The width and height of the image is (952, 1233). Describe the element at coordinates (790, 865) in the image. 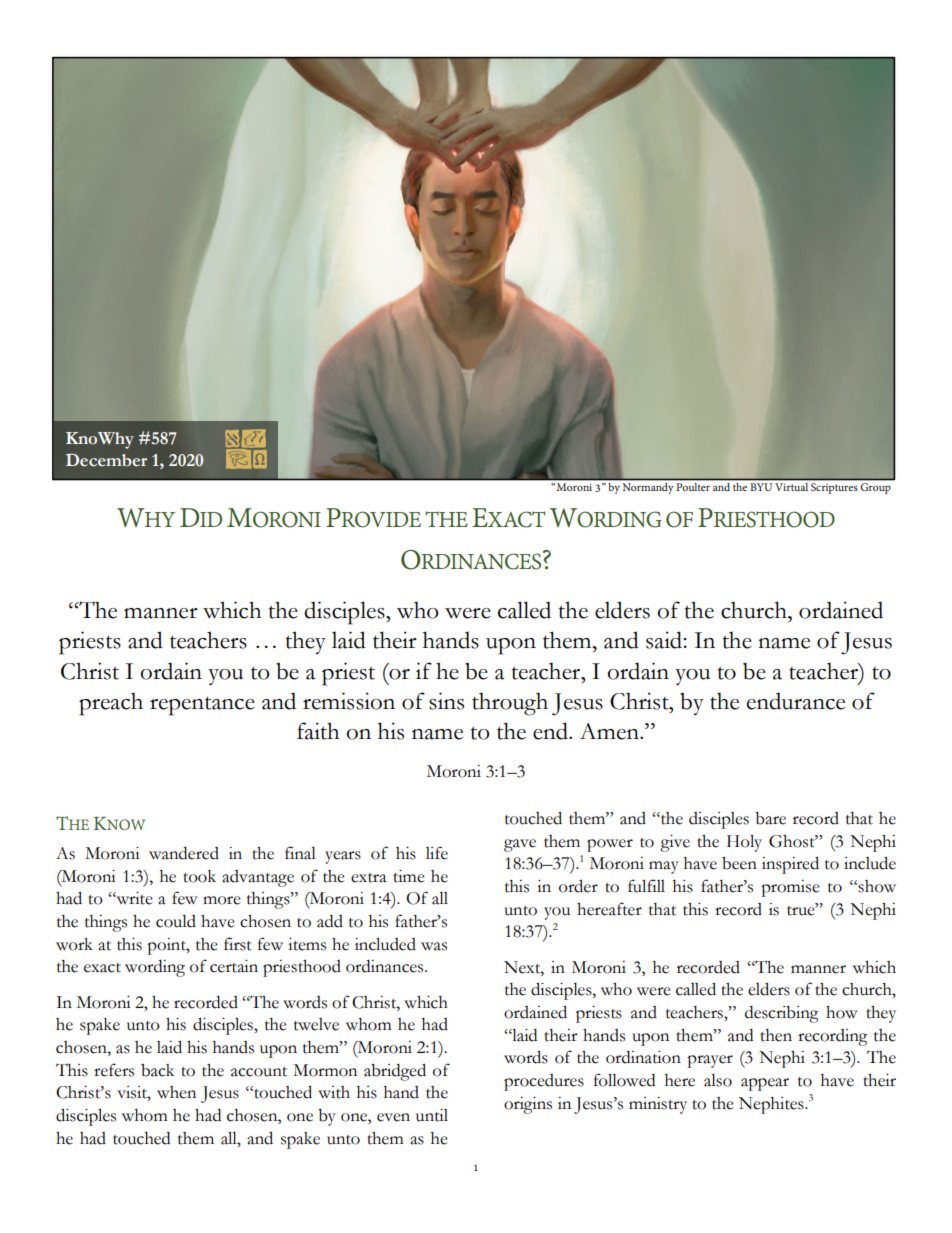

I see `inspired` at that location.
